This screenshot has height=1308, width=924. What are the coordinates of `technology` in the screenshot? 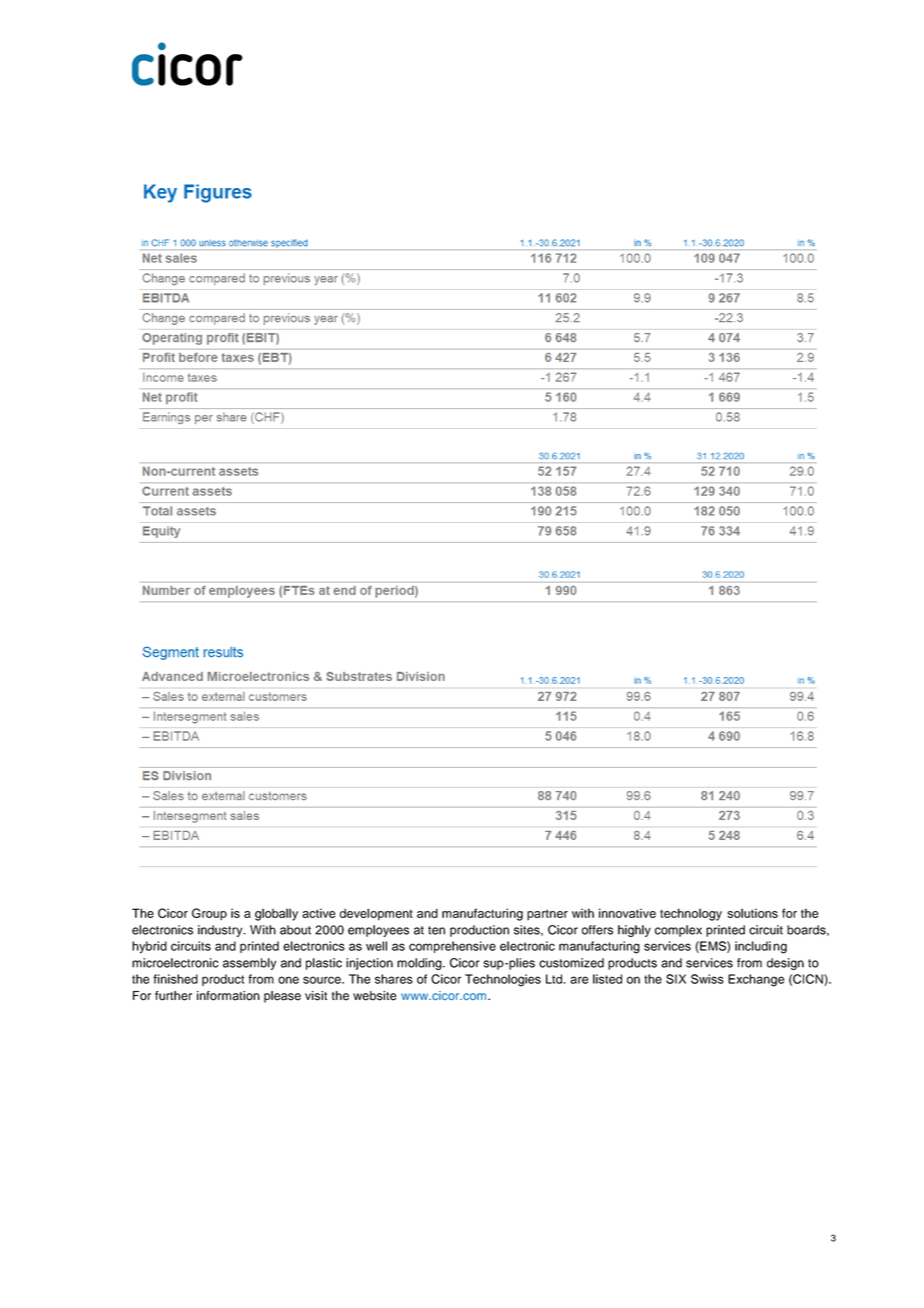 It's located at (691, 914).
